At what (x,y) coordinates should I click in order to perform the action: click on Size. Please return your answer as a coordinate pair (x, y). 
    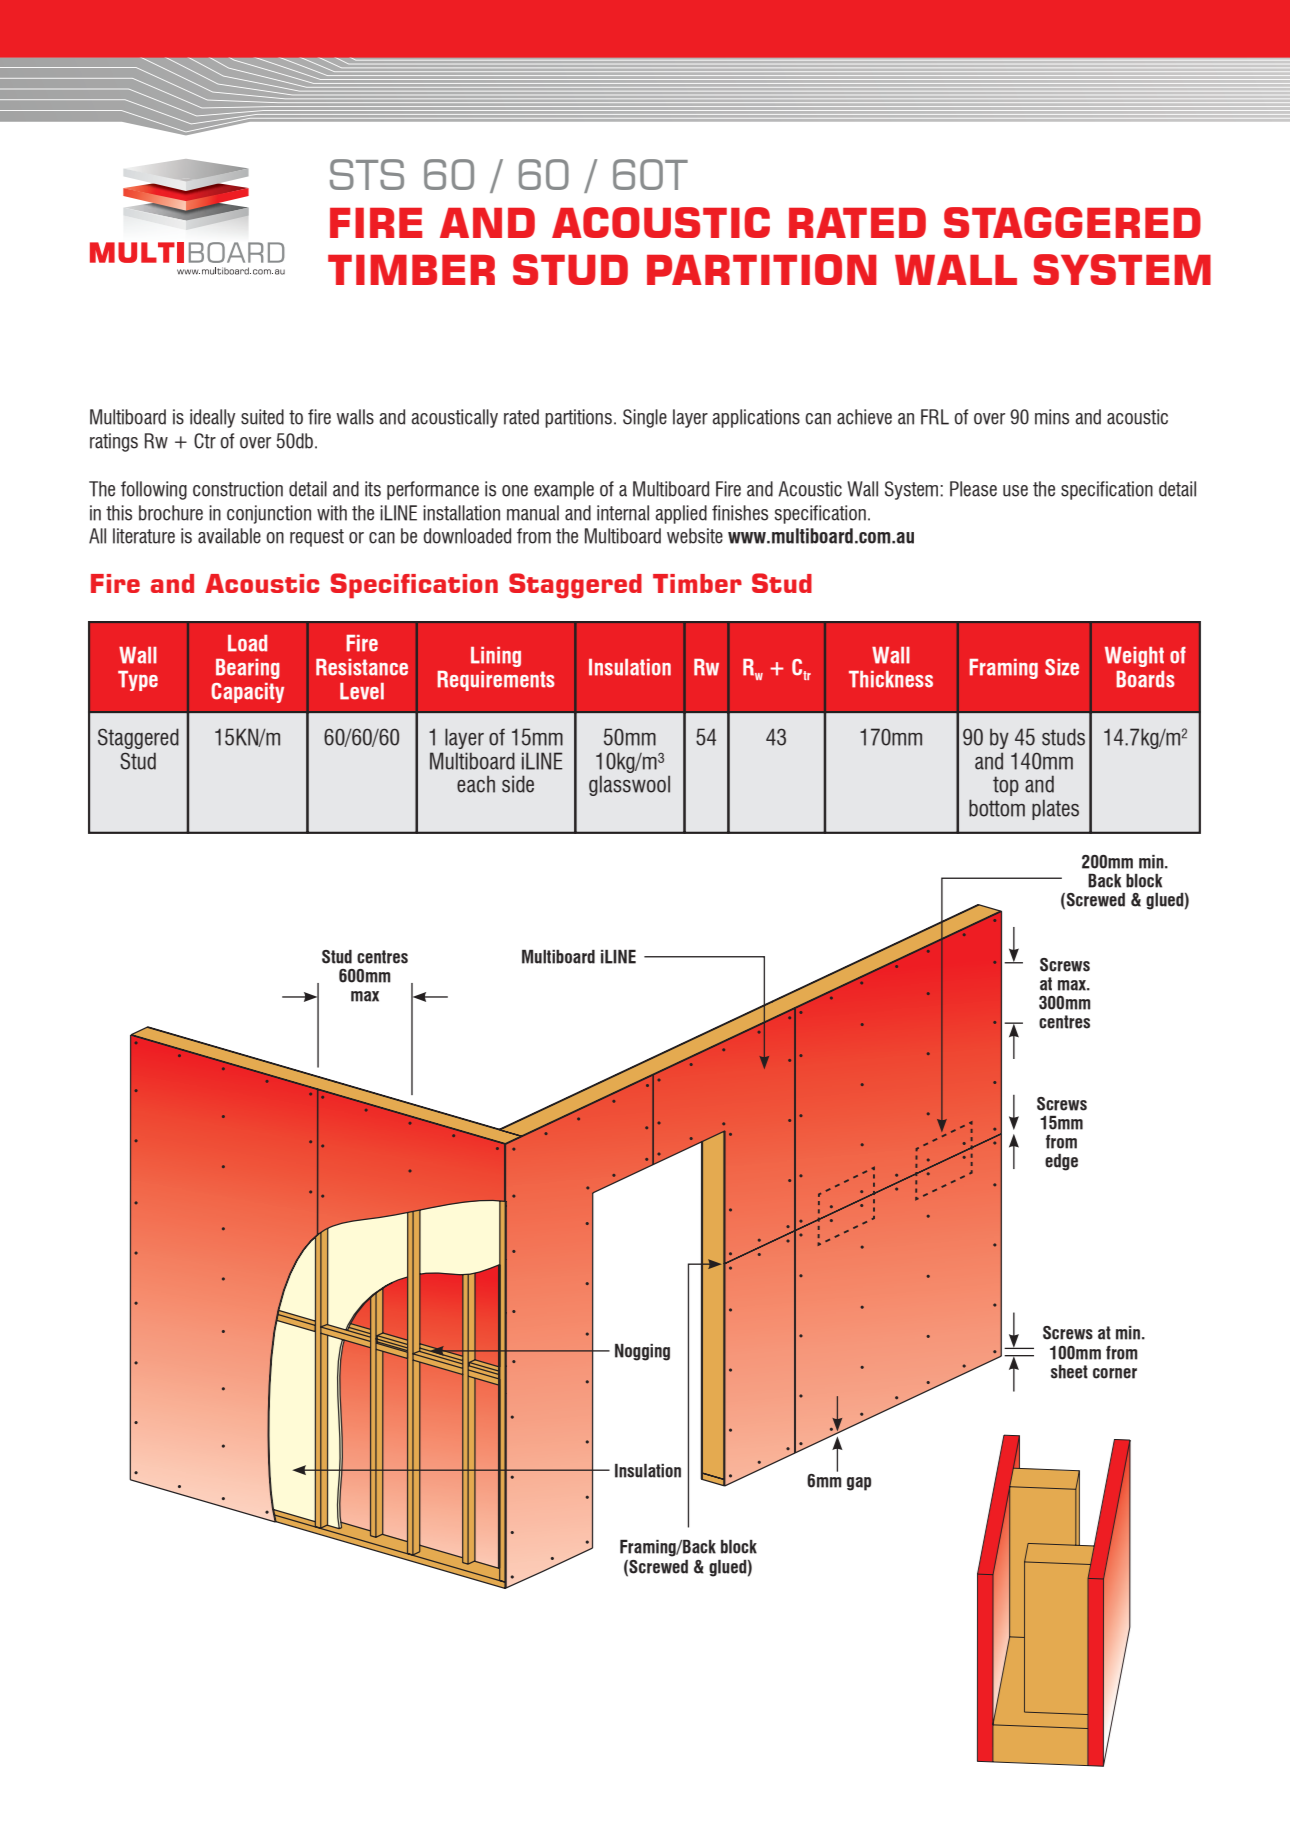
    Looking at the image, I should click on (1062, 667).
